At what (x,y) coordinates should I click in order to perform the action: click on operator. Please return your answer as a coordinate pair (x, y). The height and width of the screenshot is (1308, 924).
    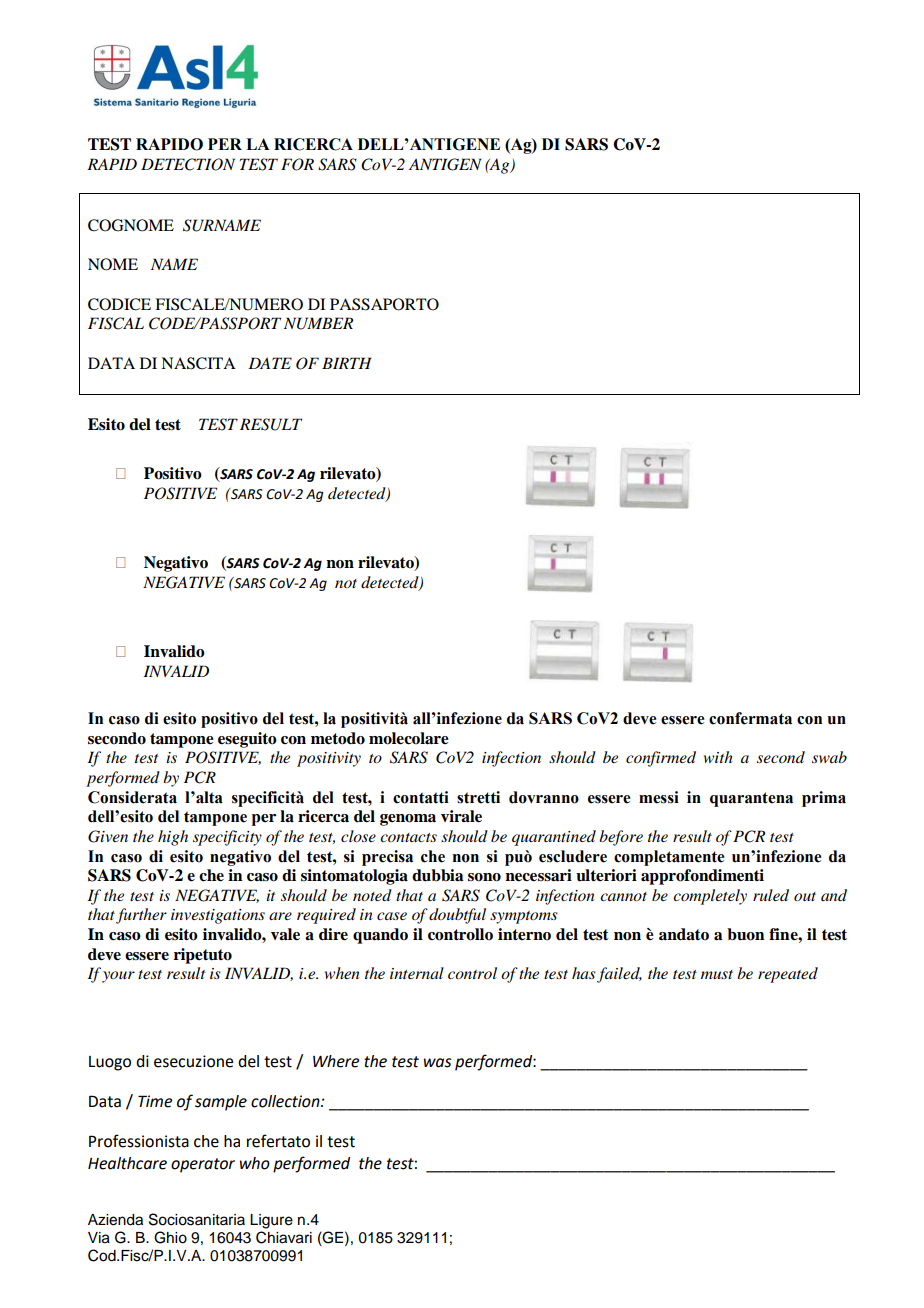
    Looking at the image, I should click on (203, 1165).
